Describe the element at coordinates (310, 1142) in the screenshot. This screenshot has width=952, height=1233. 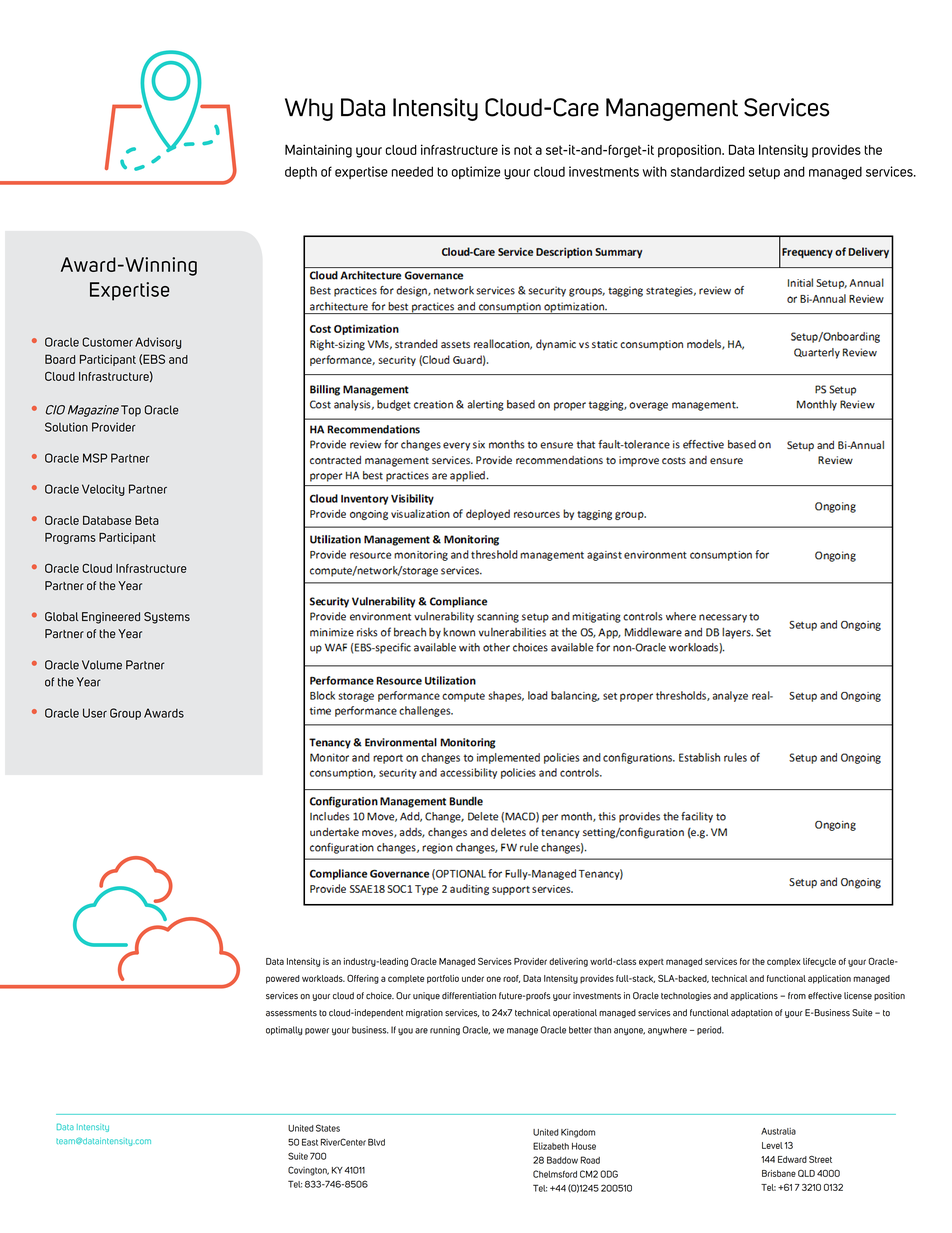
I see `East` at that location.
